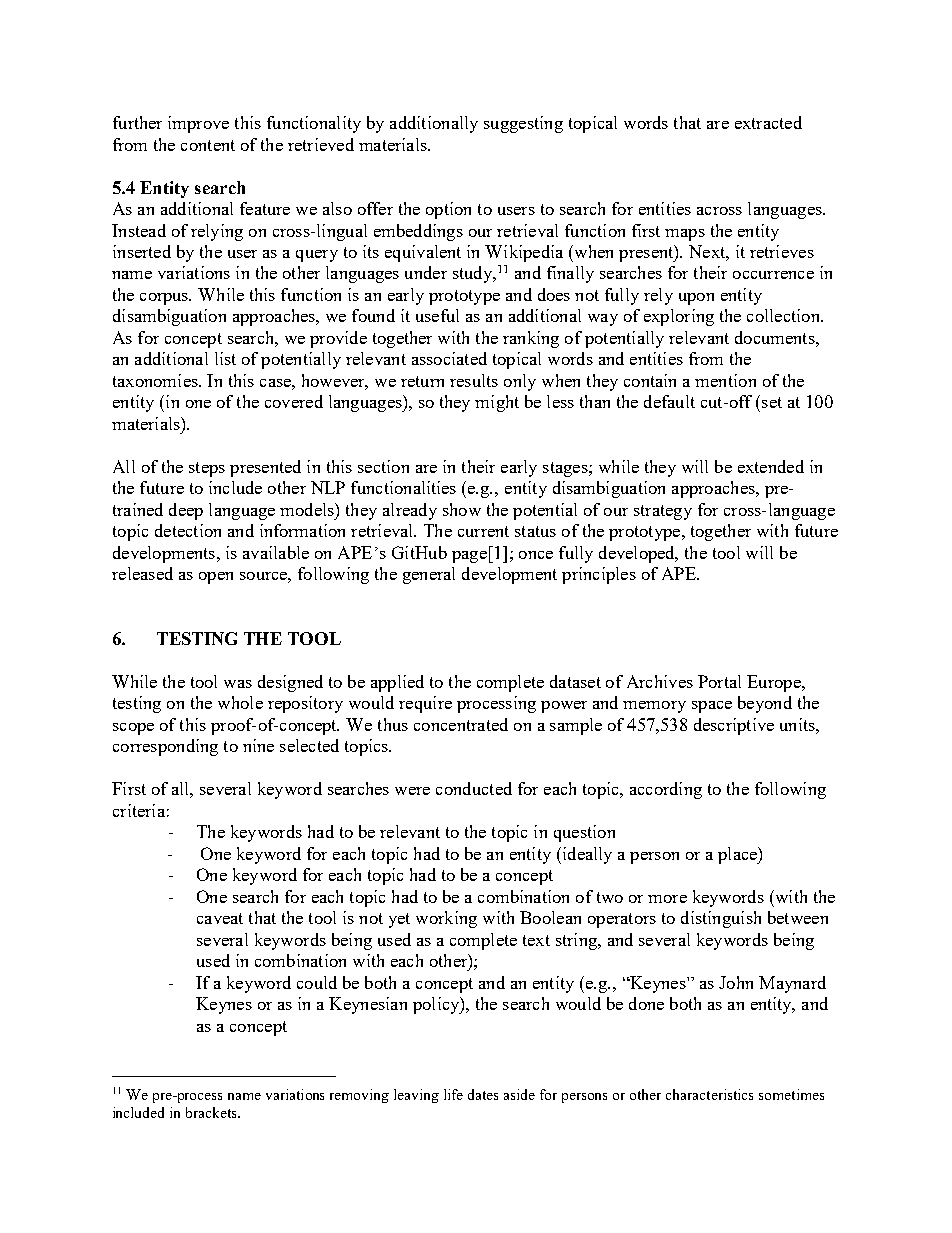 The image size is (952, 1233). What do you see at coordinates (709, 1094) in the image?
I see `characteristics` at bounding box center [709, 1094].
